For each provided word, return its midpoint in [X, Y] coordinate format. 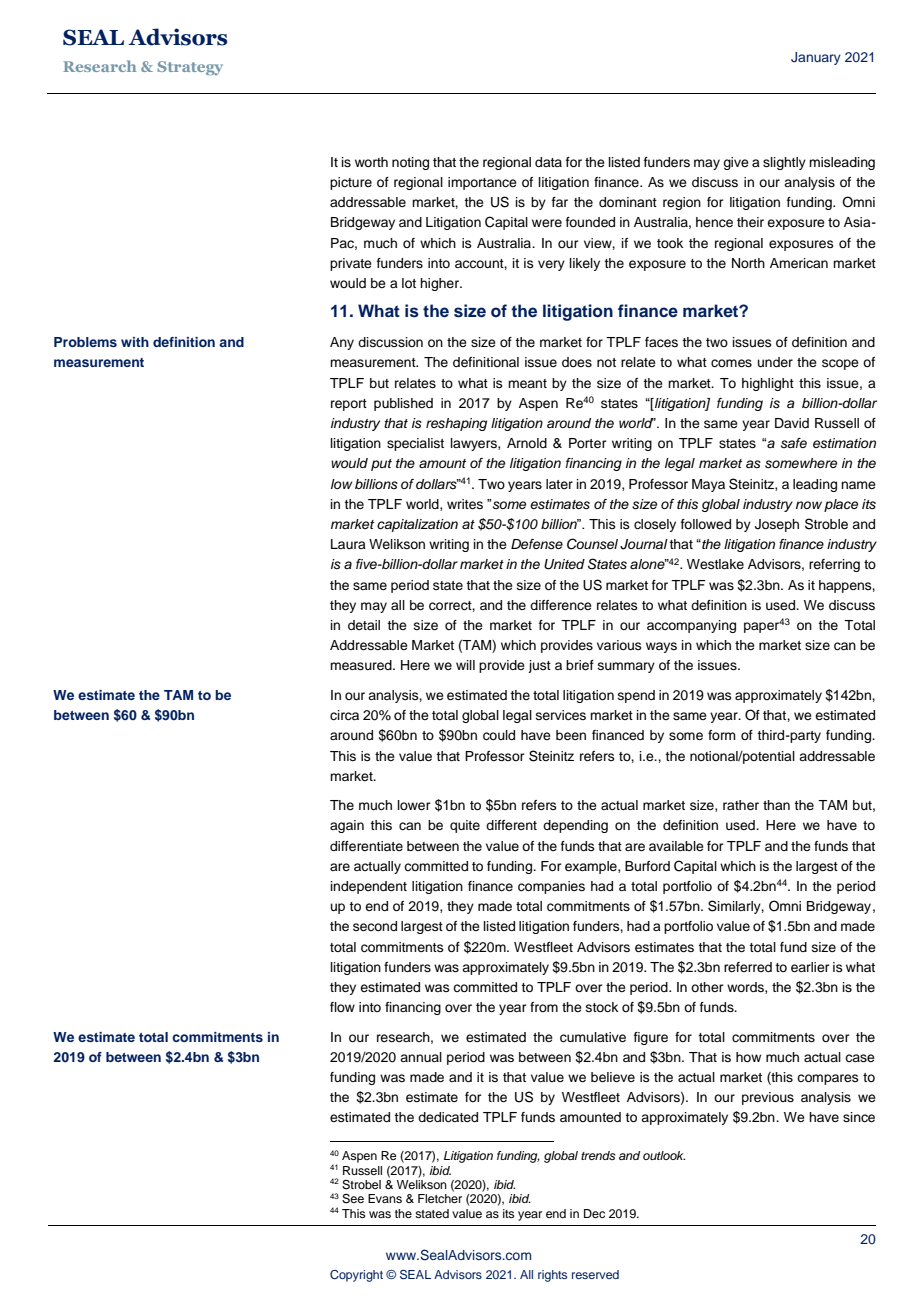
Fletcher [440, 1198]
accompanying [691, 626]
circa [344, 715]
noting [410, 163]
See [353, 1199]
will [465, 665]
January [816, 58]
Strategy [190, 68]
